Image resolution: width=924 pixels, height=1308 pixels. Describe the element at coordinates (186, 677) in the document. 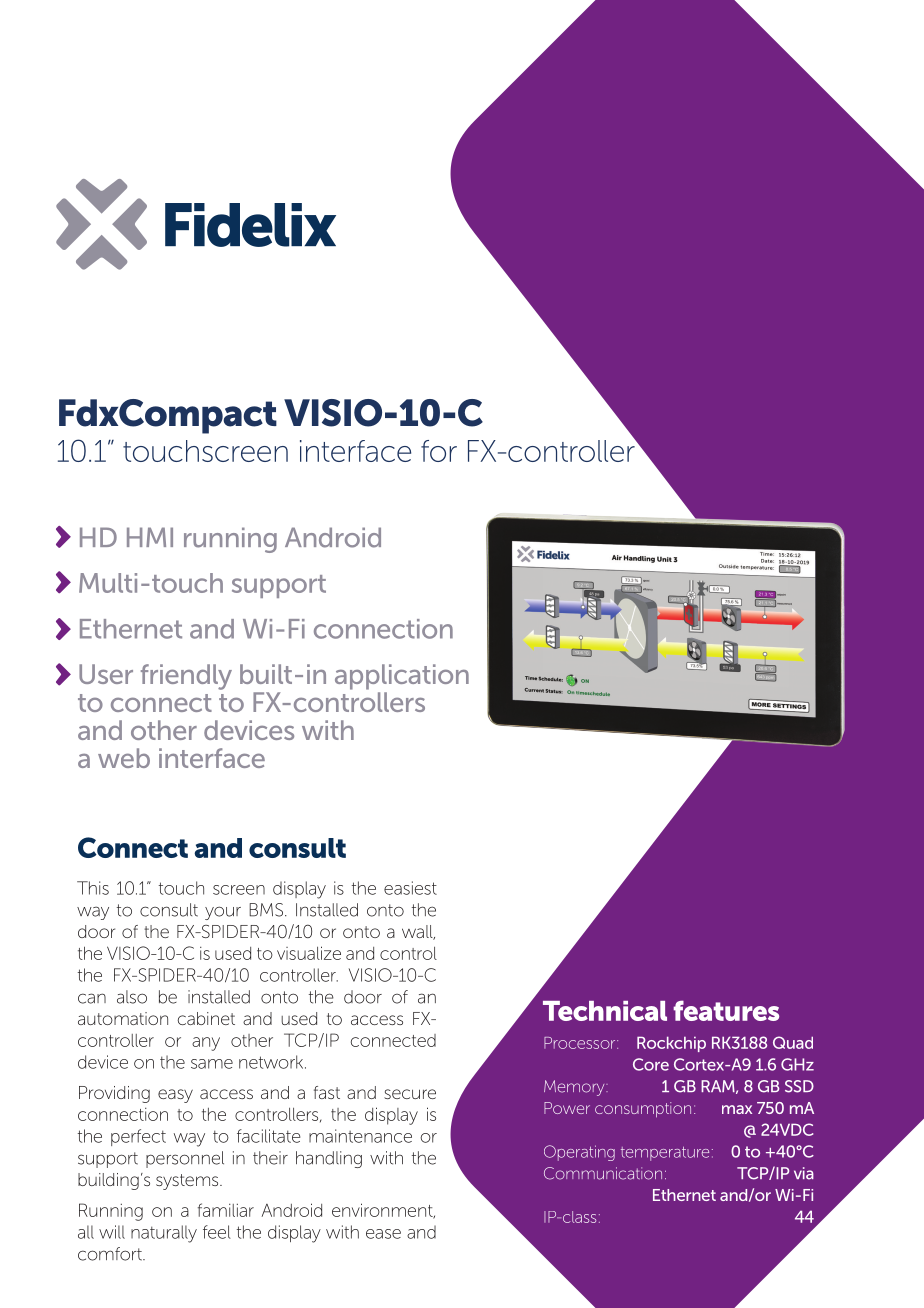

I see `friendly` at that location.
